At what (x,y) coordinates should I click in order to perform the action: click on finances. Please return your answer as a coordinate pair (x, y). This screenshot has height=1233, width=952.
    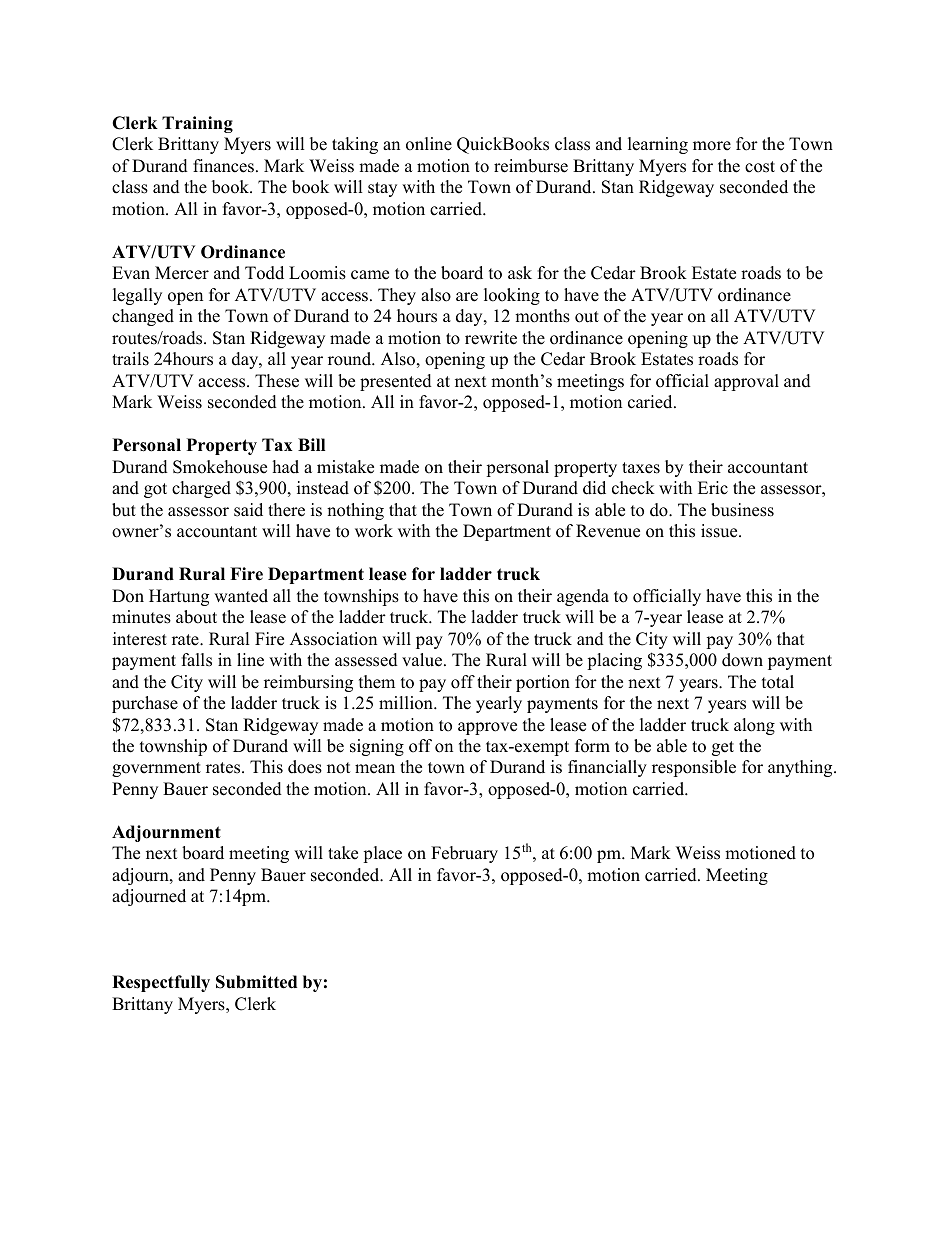
    Looking at the image, I should click on (225, 166).
